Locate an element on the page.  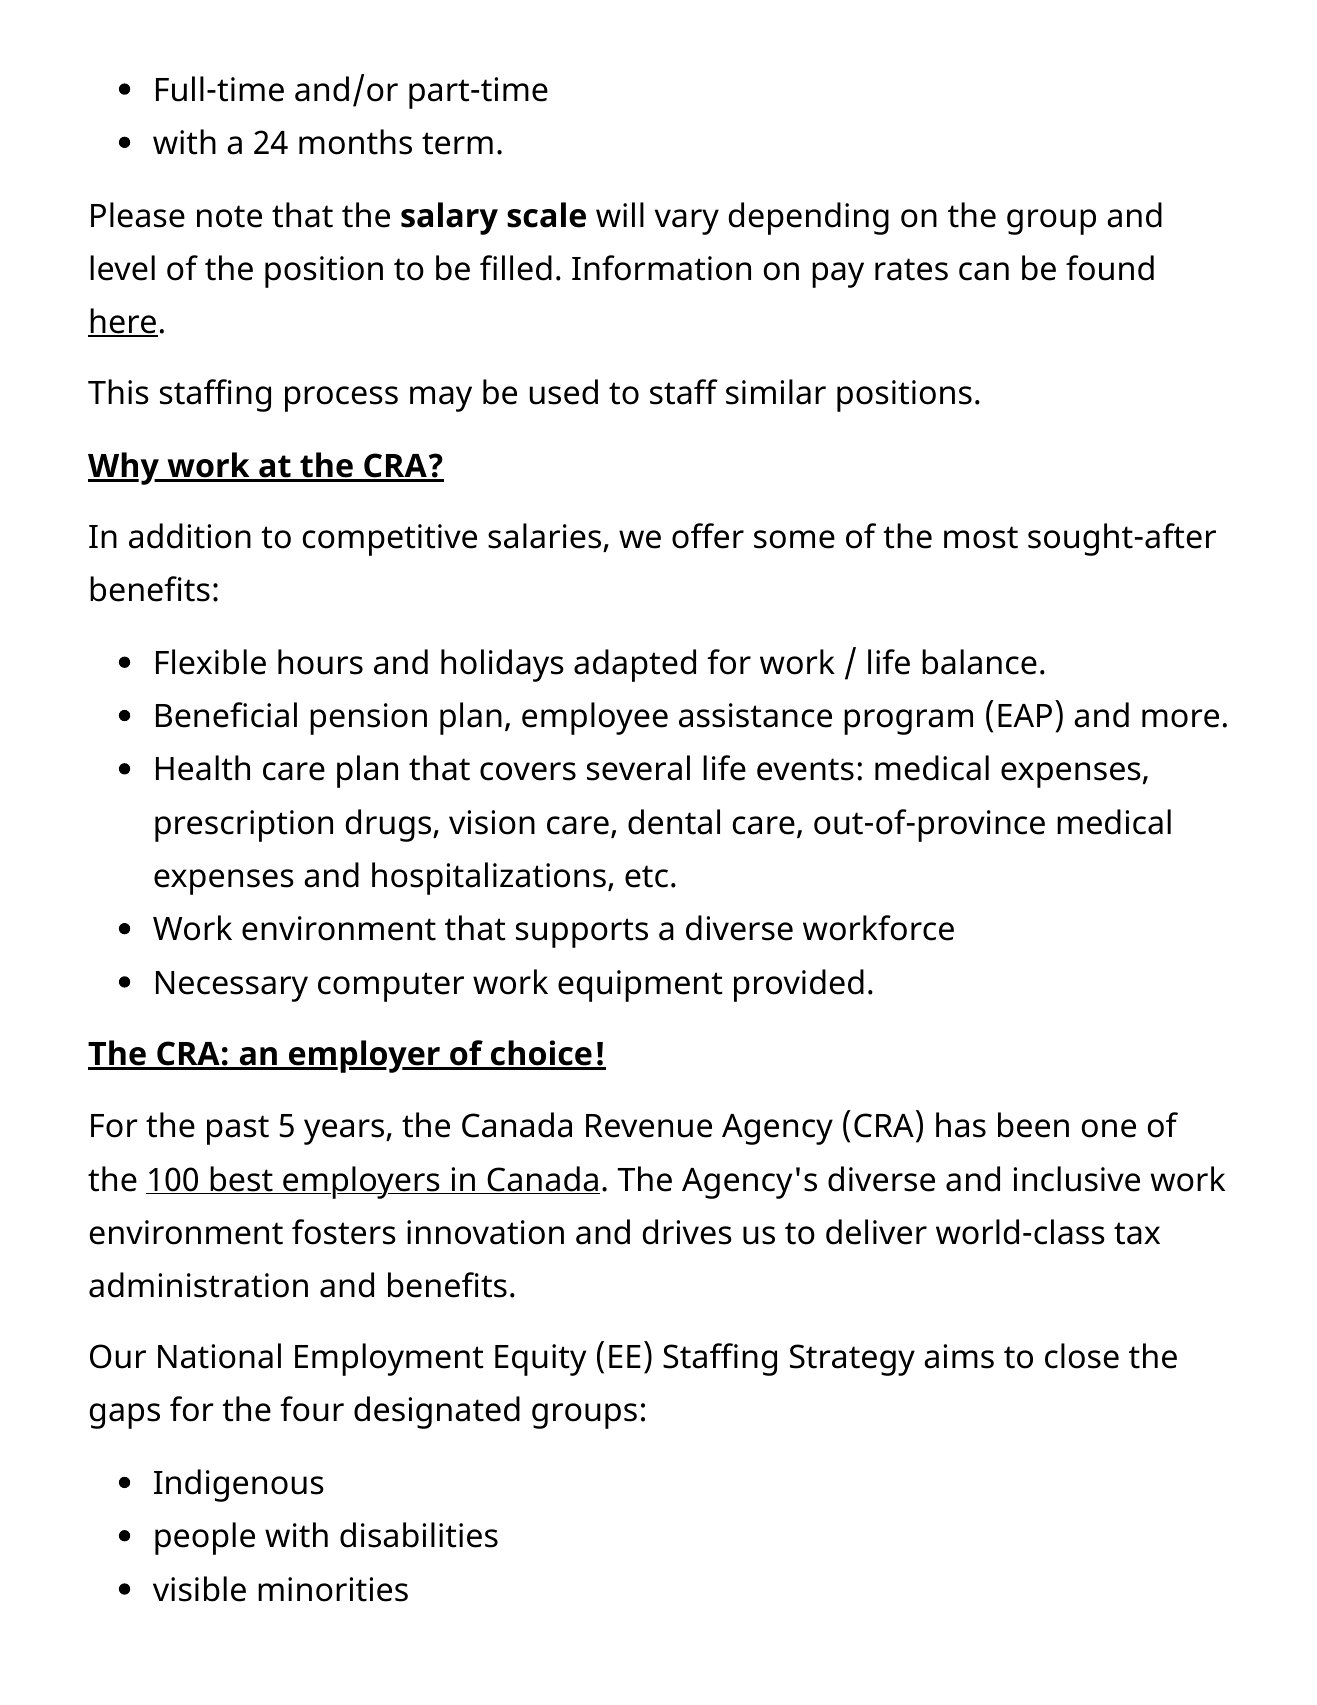
offer is located at coordinates (708, 536).
